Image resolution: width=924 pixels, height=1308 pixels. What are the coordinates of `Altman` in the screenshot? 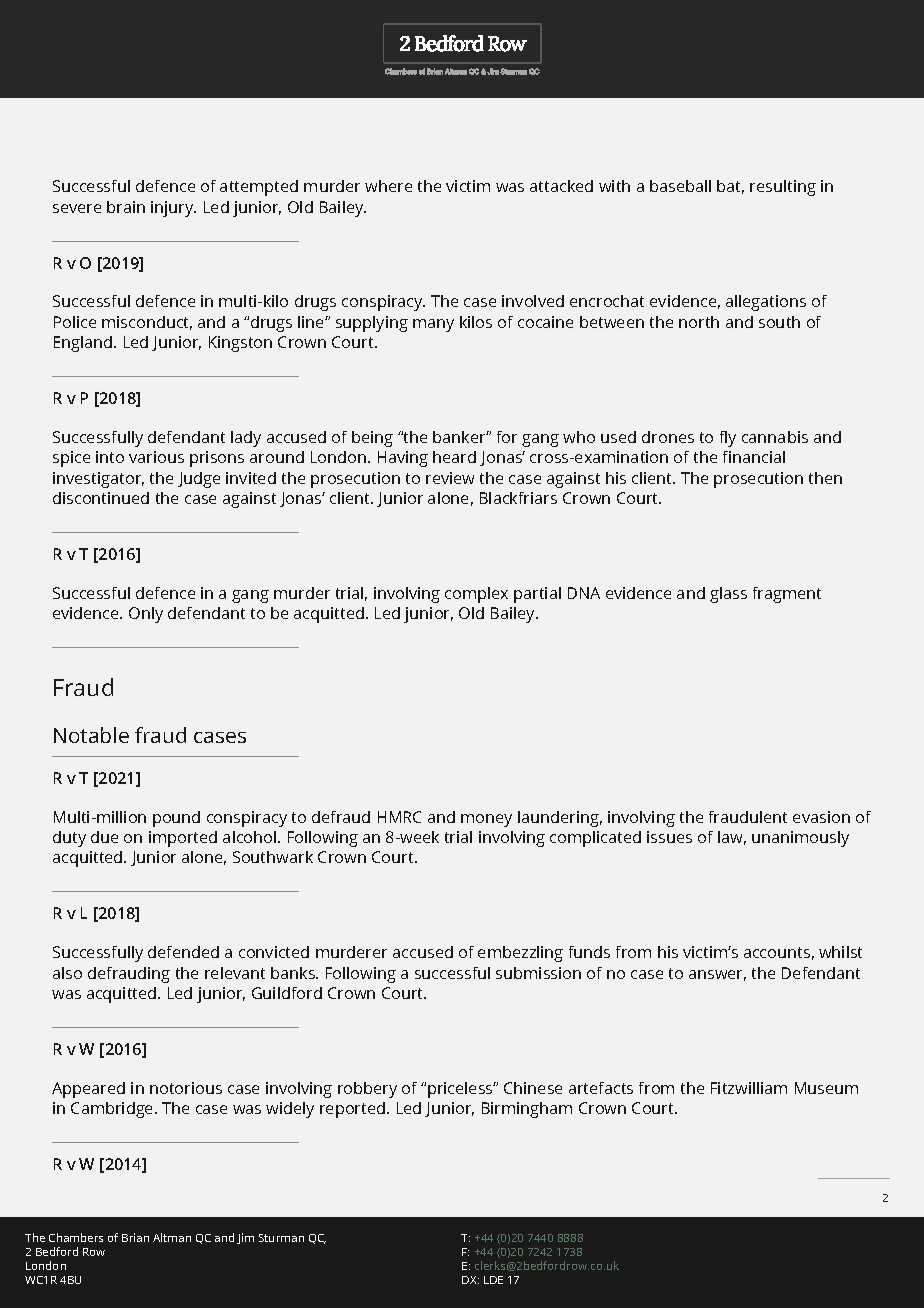 It's located at (172, 1237).
